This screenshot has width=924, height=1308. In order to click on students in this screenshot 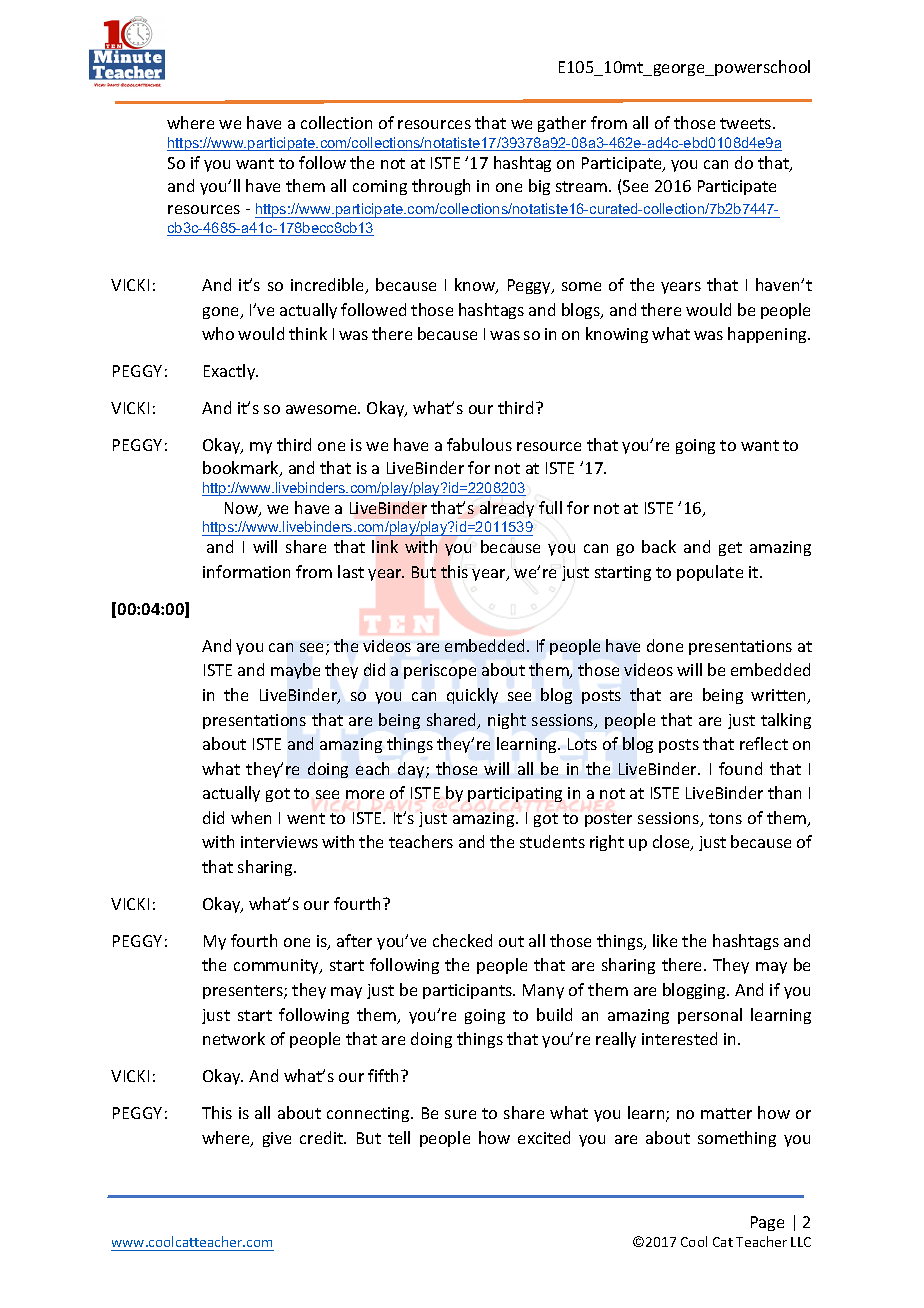, I will do `click(552, 841)`.
